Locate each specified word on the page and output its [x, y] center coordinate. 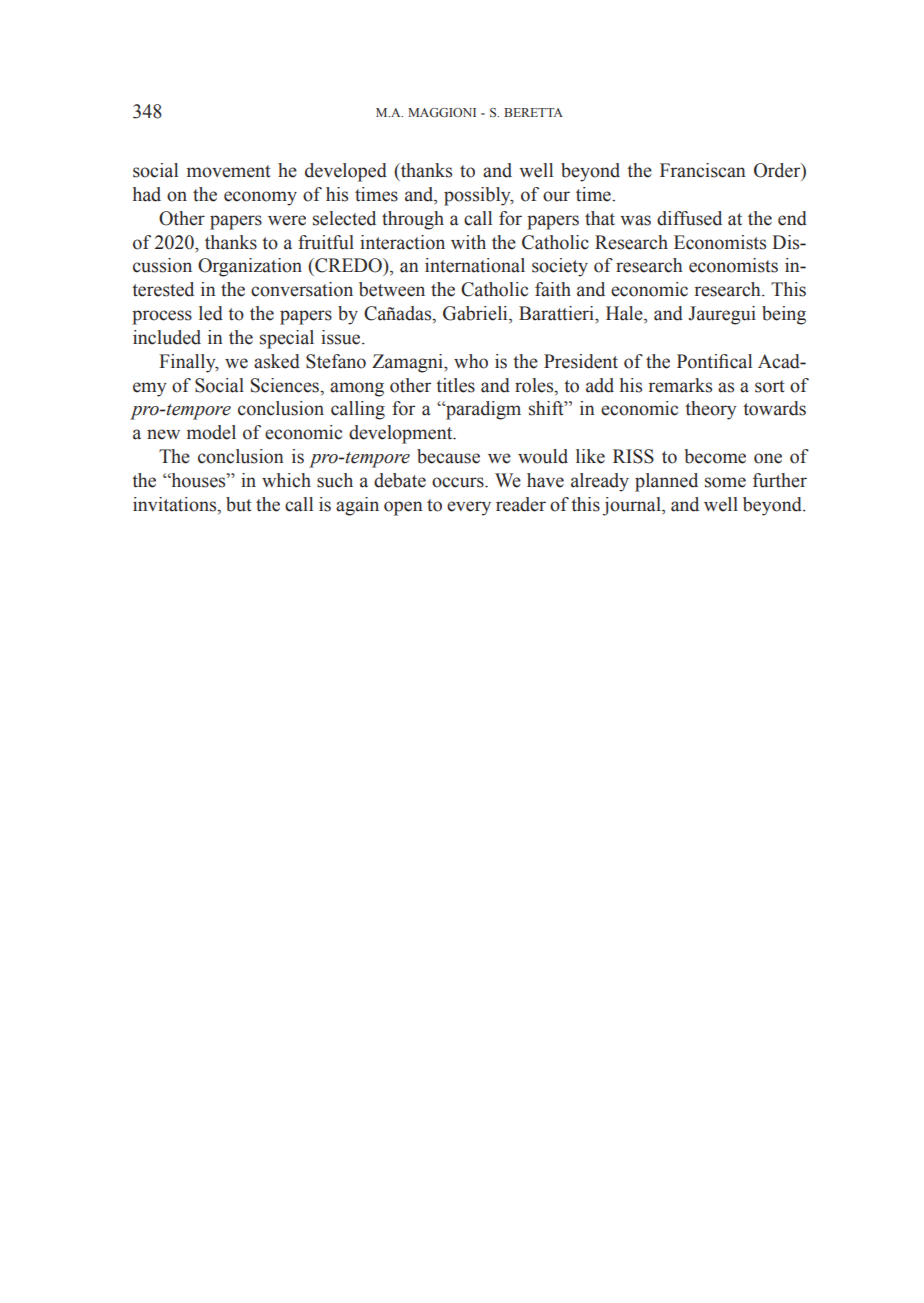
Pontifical [714, 361]
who [471, 361]
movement [228, 171]
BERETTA [533, 112]
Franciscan [703, 170]
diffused [689, 218]
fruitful [326, 242]
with [468, 242]
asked [277, 361]
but [238, 504]
